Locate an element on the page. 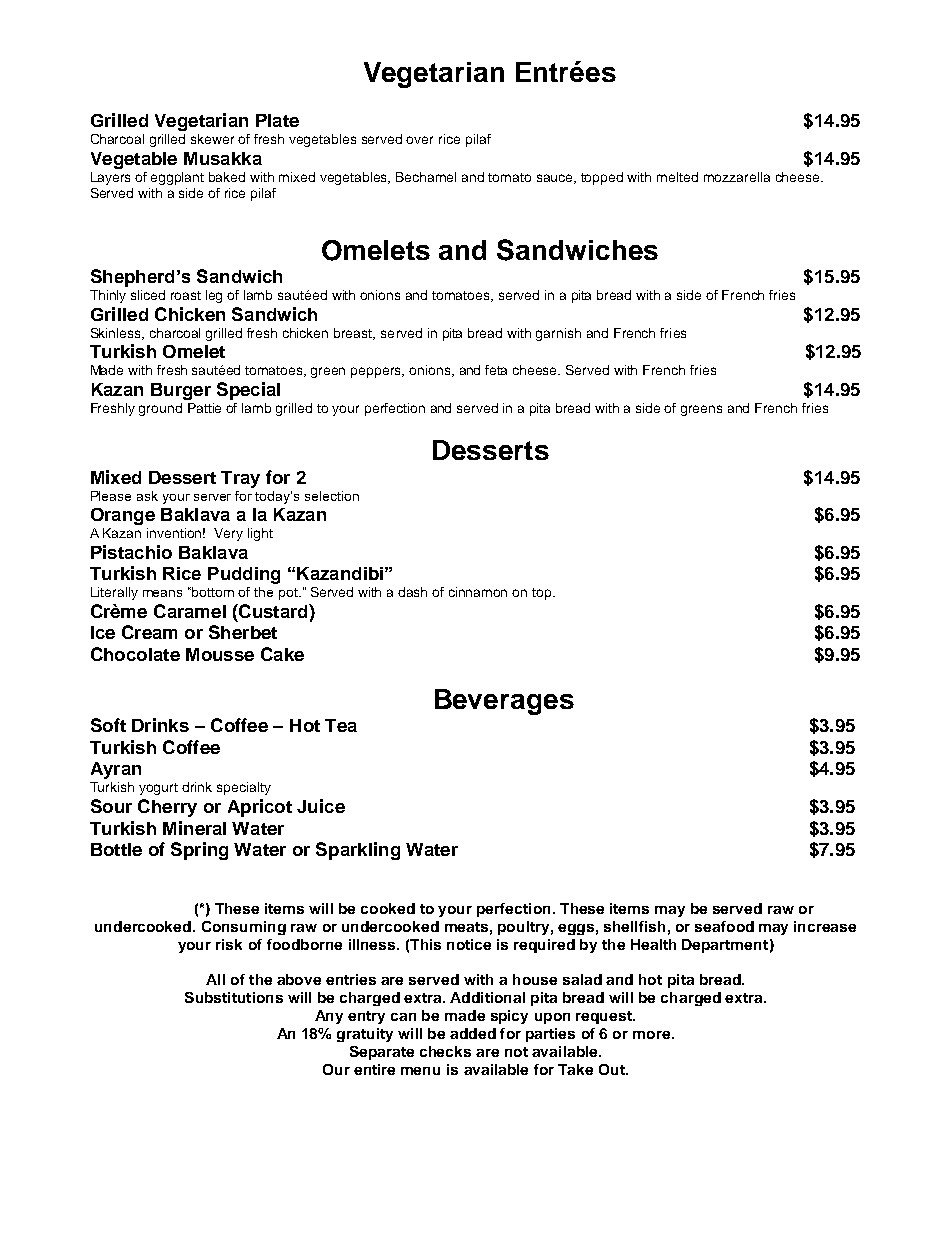 Image resolution: width=952 pixels, height=1233 pixels. skewer is located at coordinates (212, 139).
